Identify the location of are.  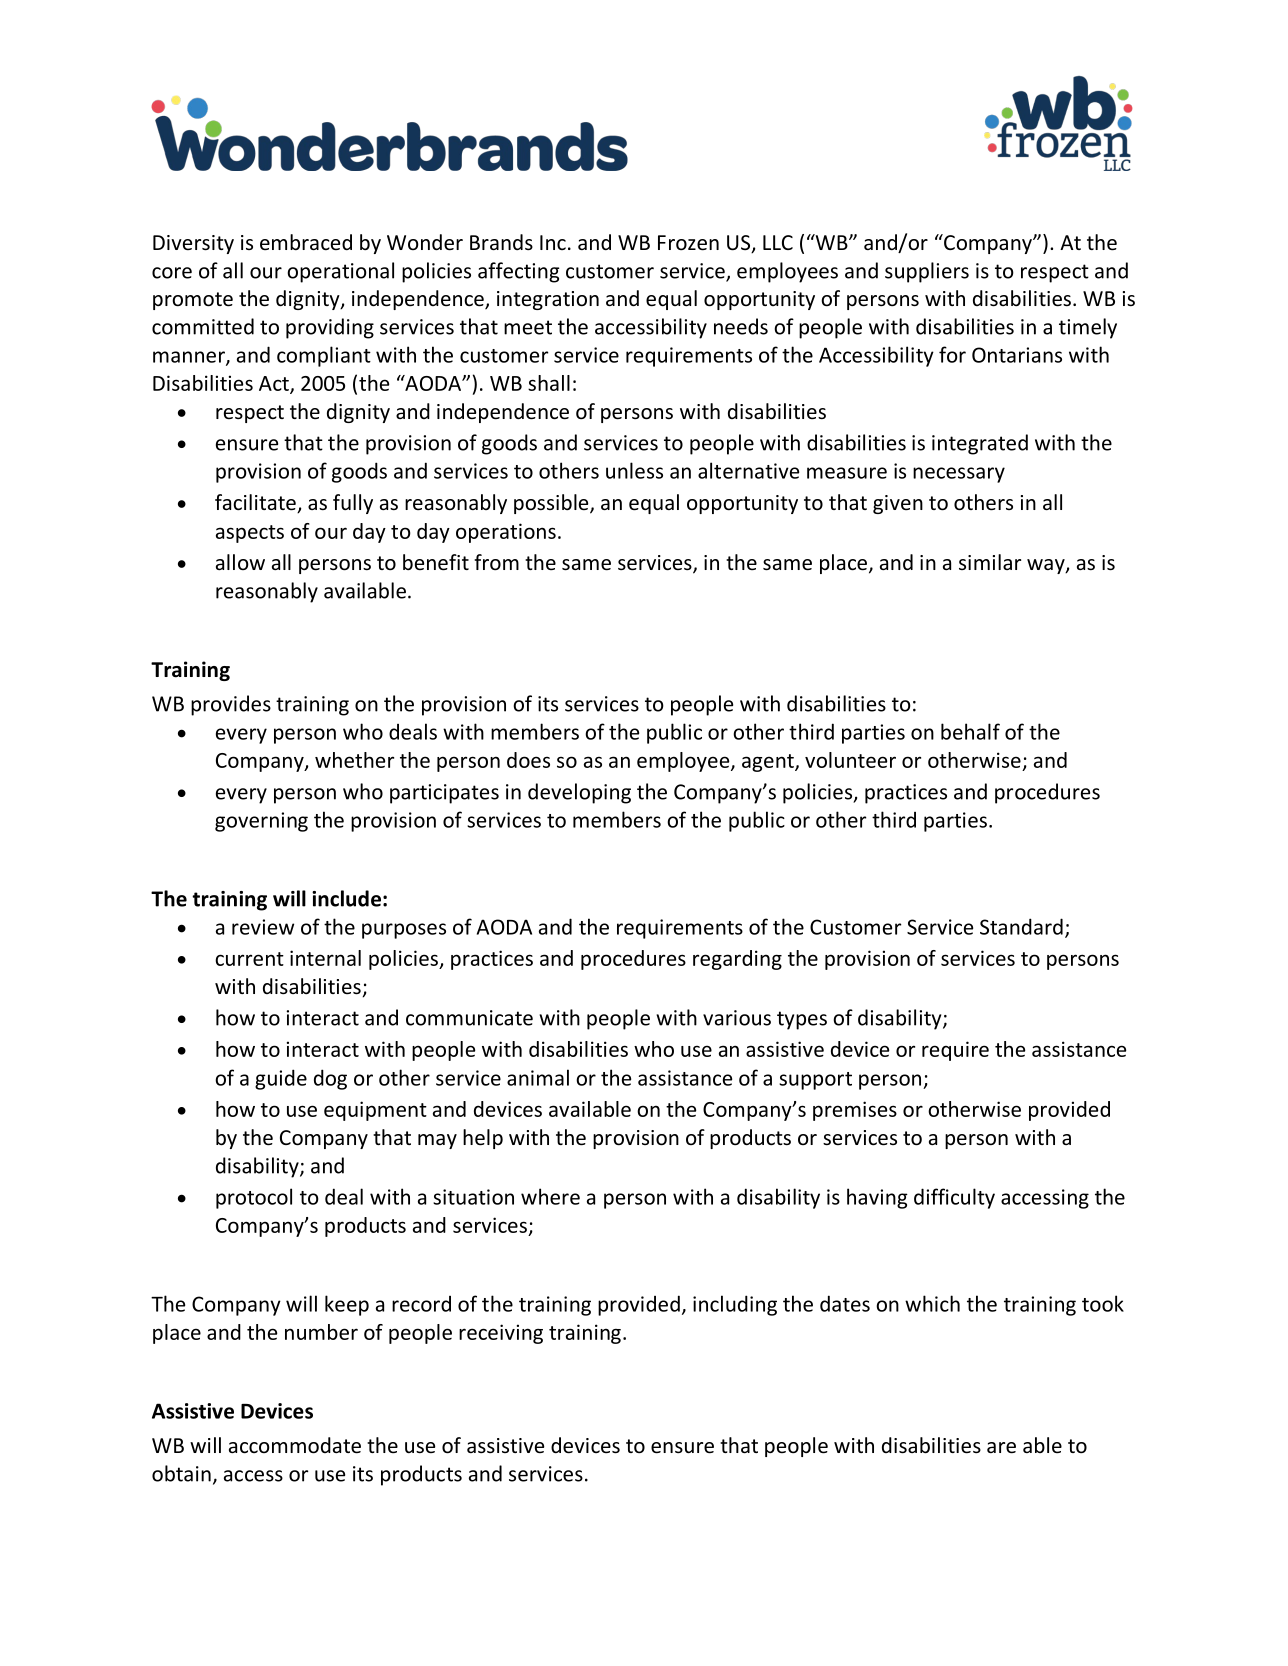
(1001, 1448).
